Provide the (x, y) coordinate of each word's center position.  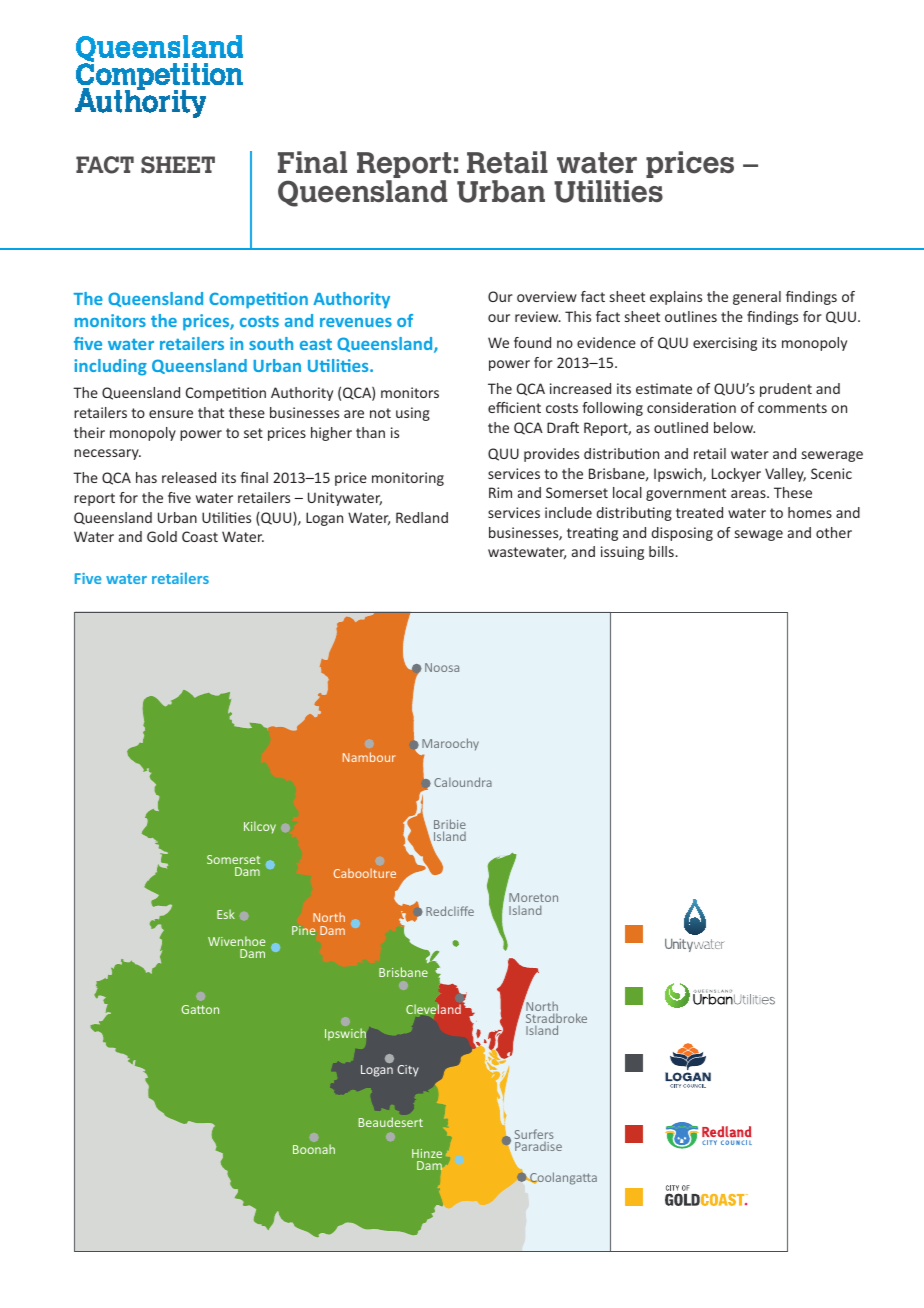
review (538, 316)
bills (662, 551)
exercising (725, 344)
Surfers (534, 1134)
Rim (500, 492)
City (408, 1071)
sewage (759, 535)
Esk (226, 914)
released (189, 477)
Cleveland (433, 1009)
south (271, 343)
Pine (304, 930)
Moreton (533, 897)
